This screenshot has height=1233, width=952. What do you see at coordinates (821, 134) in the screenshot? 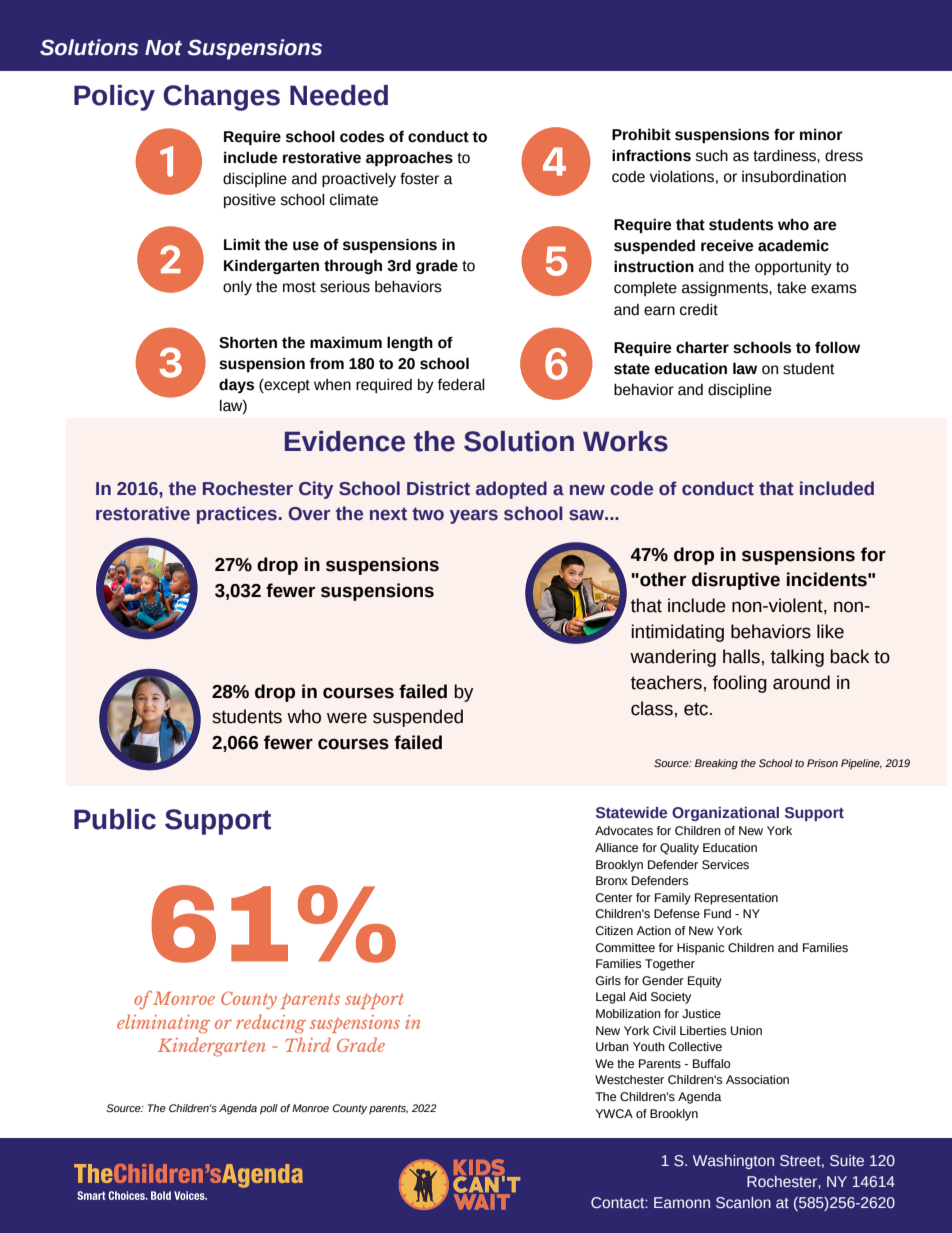
I see `minor` at bounding box center [821, 134].
